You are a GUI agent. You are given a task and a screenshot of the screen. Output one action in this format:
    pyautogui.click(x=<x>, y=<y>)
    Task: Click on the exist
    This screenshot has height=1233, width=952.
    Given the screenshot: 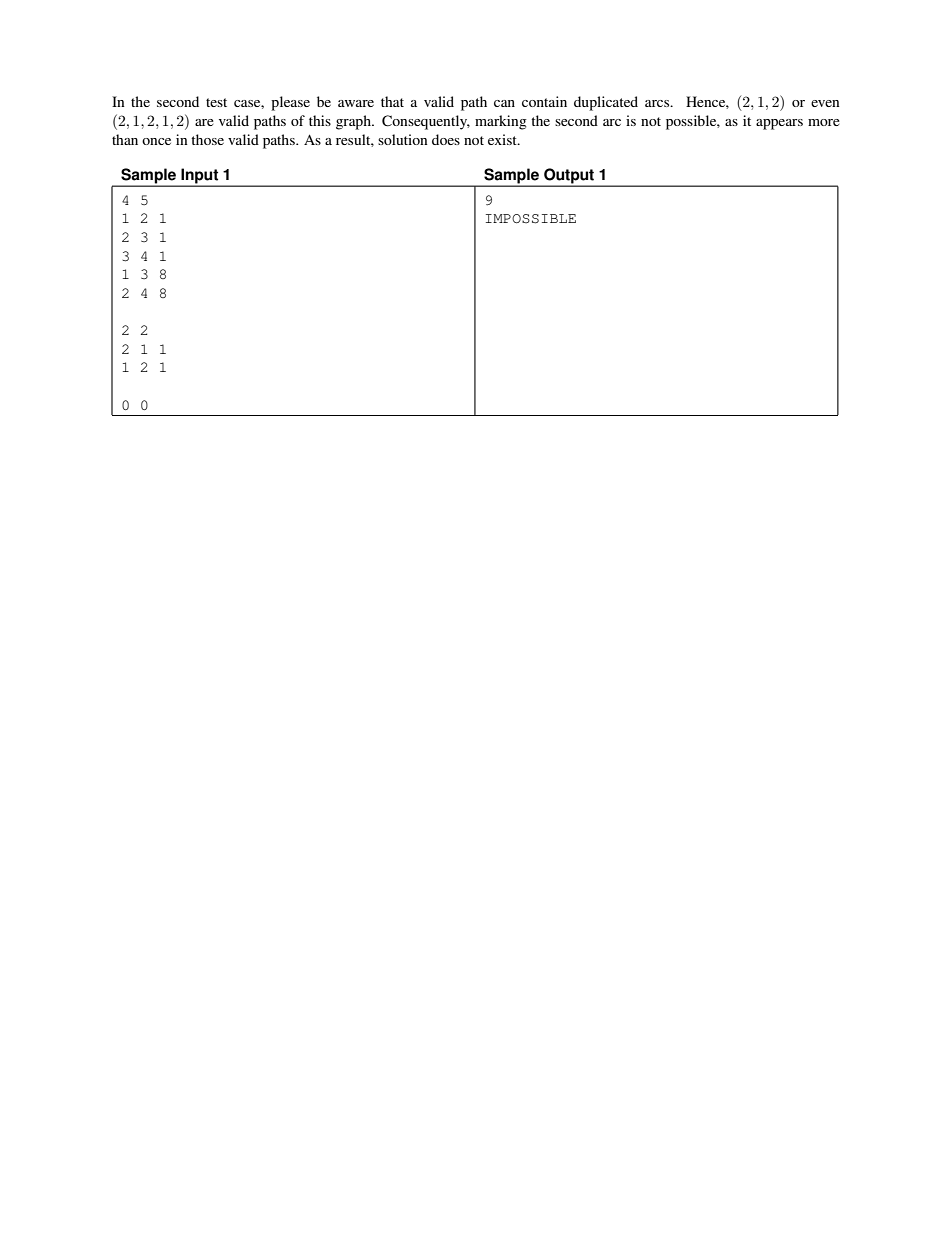 What is the action you would take?
    pyautogui.click(x=503, y=139)
